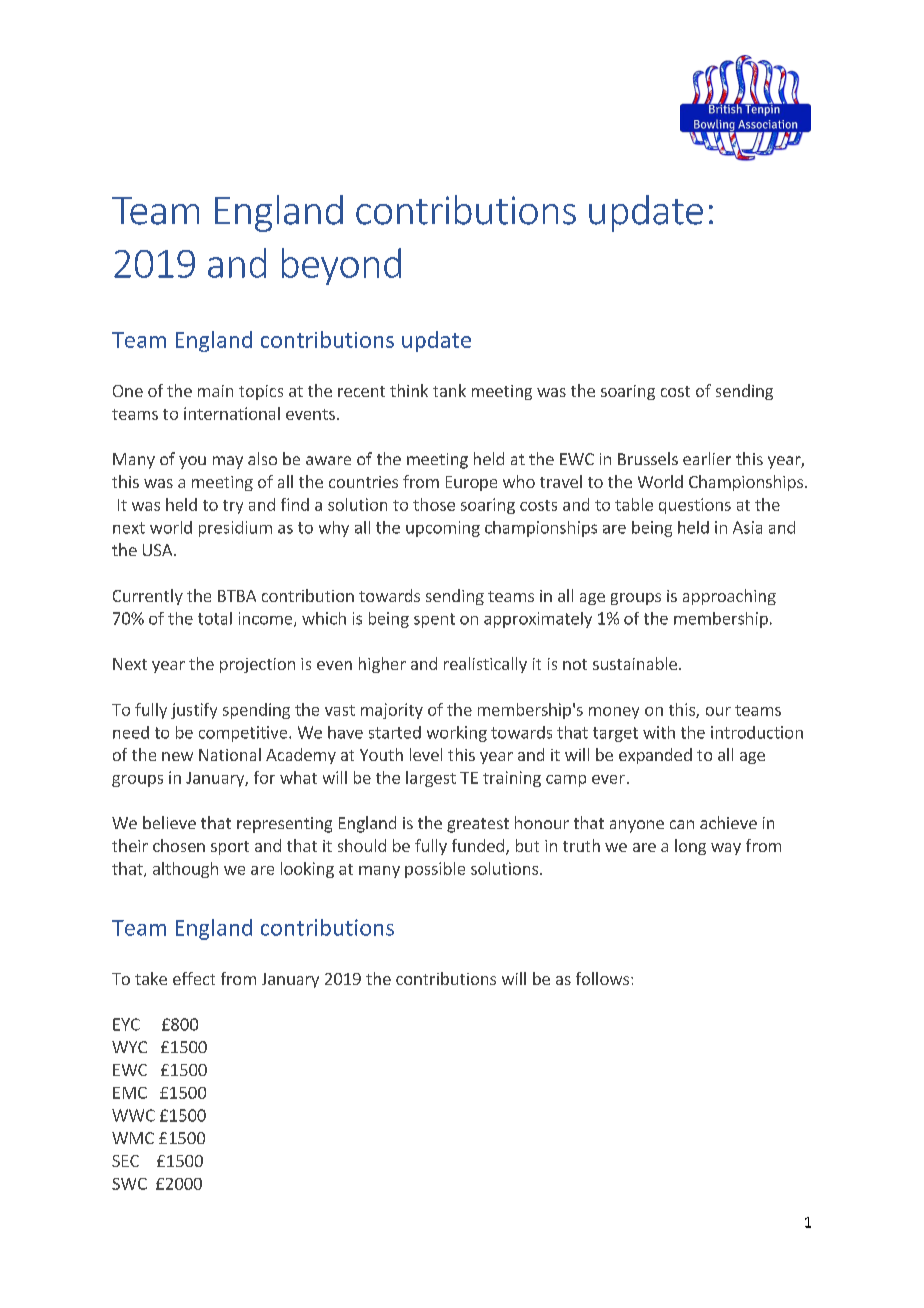  What do you see at coordinates (341, 266) in the image?
I see `beyond` at bounding box center [341, 266].
